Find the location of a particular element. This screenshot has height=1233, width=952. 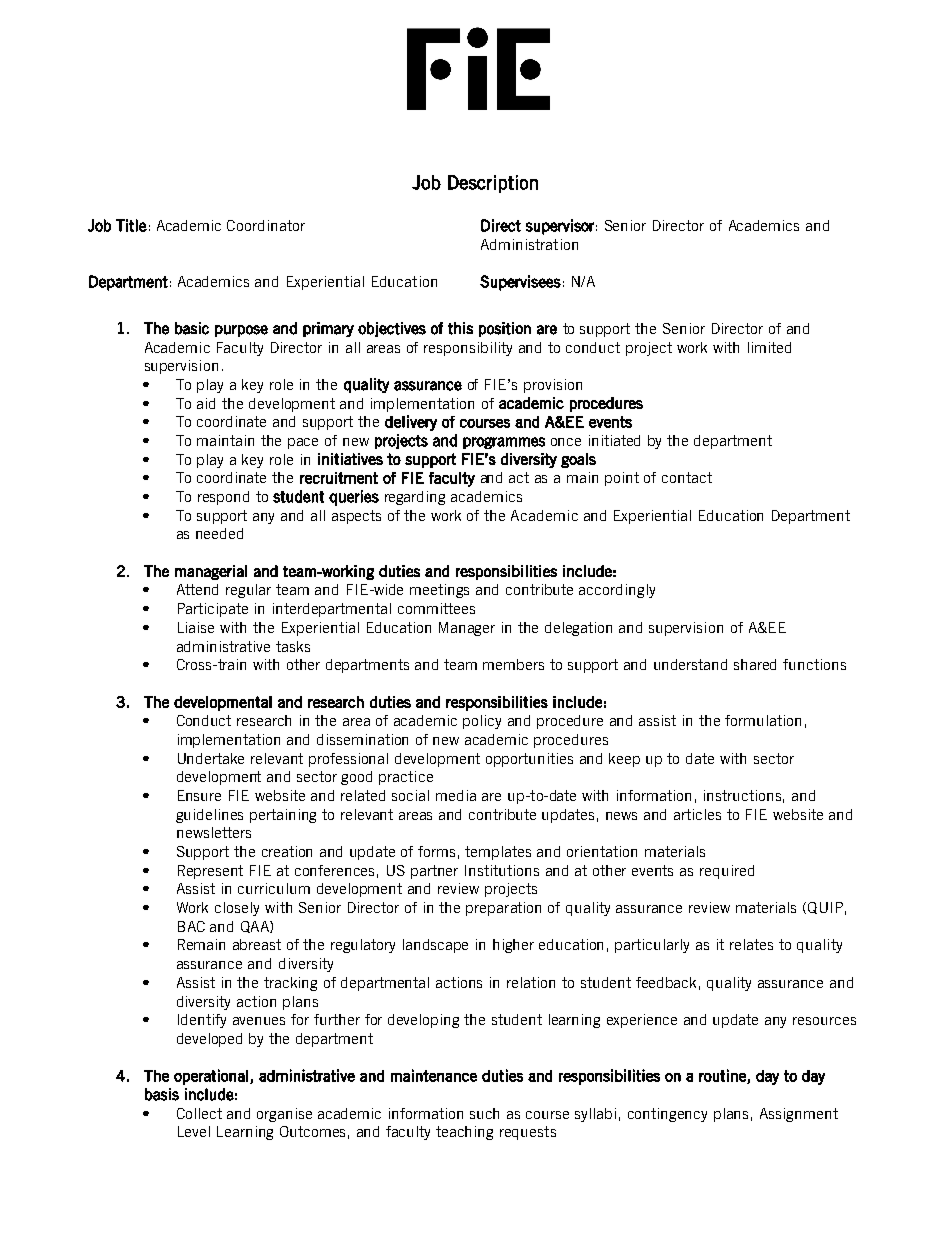

Collect is located at coordinates (199, 1113).
